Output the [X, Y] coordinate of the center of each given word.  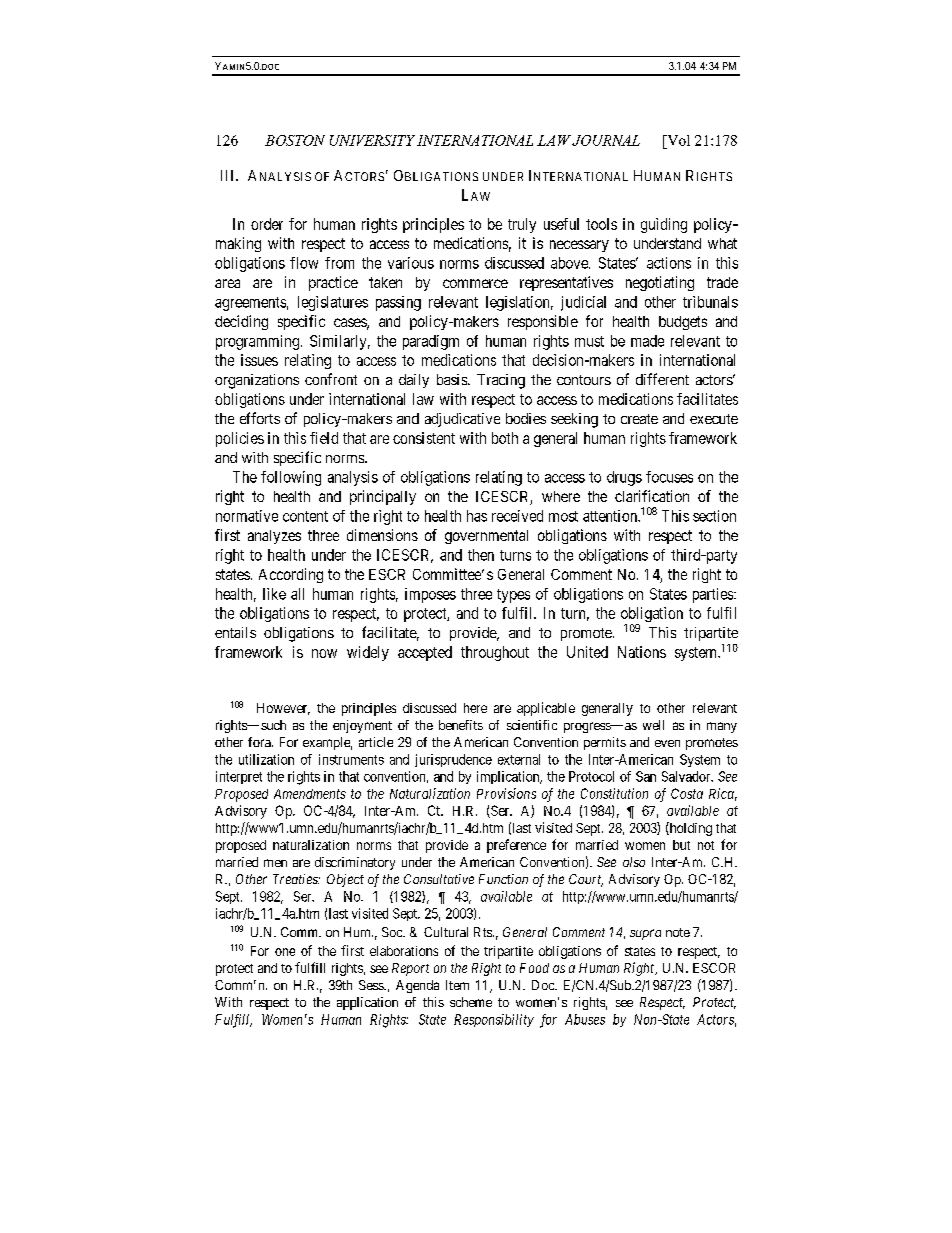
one [285, 952]
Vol [677, 140]
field [324, 438]
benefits [461, 725]
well [653, 725]
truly [522, 225]
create [639, 419]
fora [260, 742]
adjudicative [462, 420]
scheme [471, 1002]
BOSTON [295, 140]
